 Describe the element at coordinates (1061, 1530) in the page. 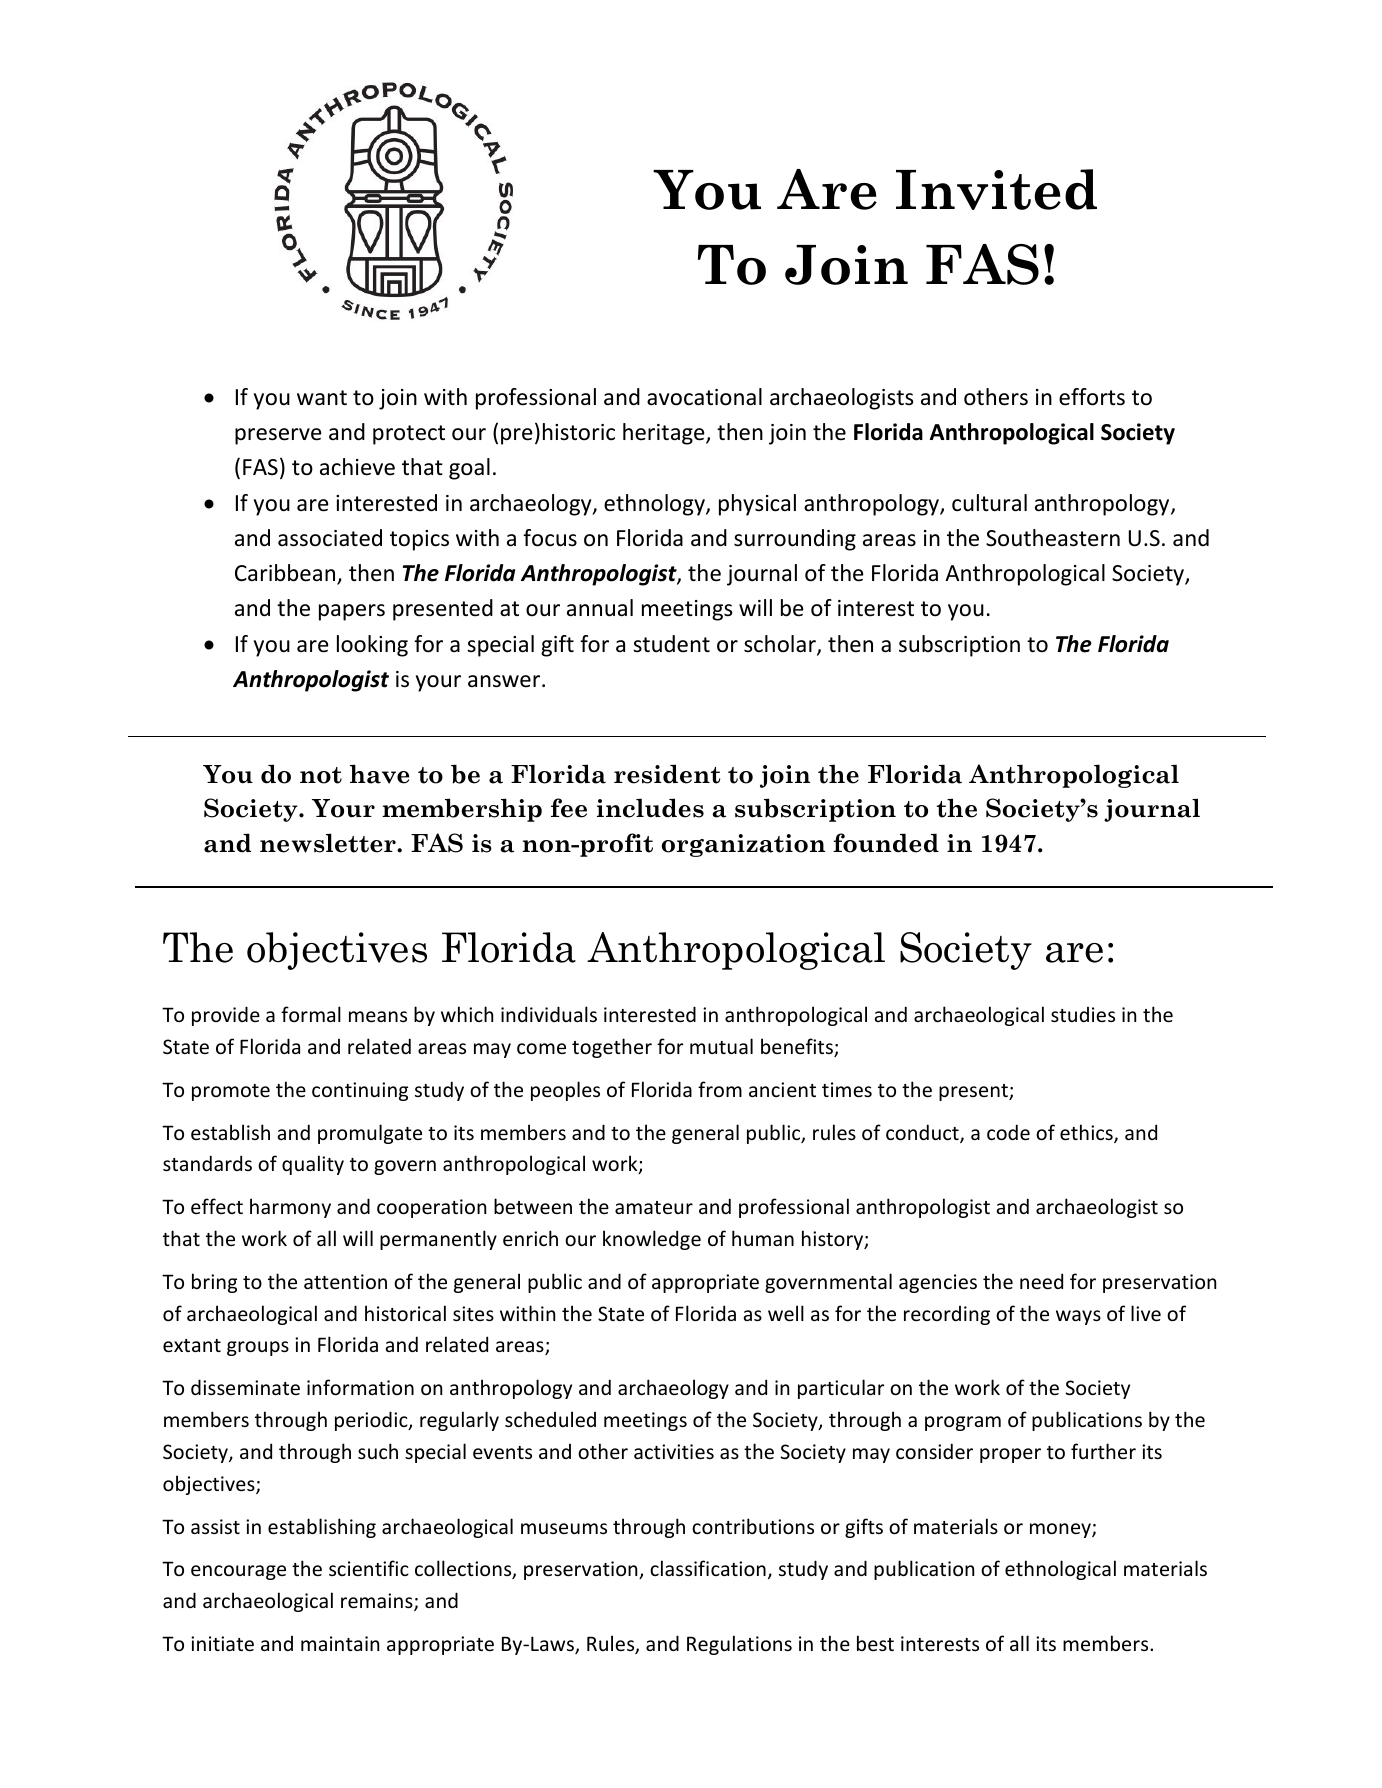

I see `money` at that location.
